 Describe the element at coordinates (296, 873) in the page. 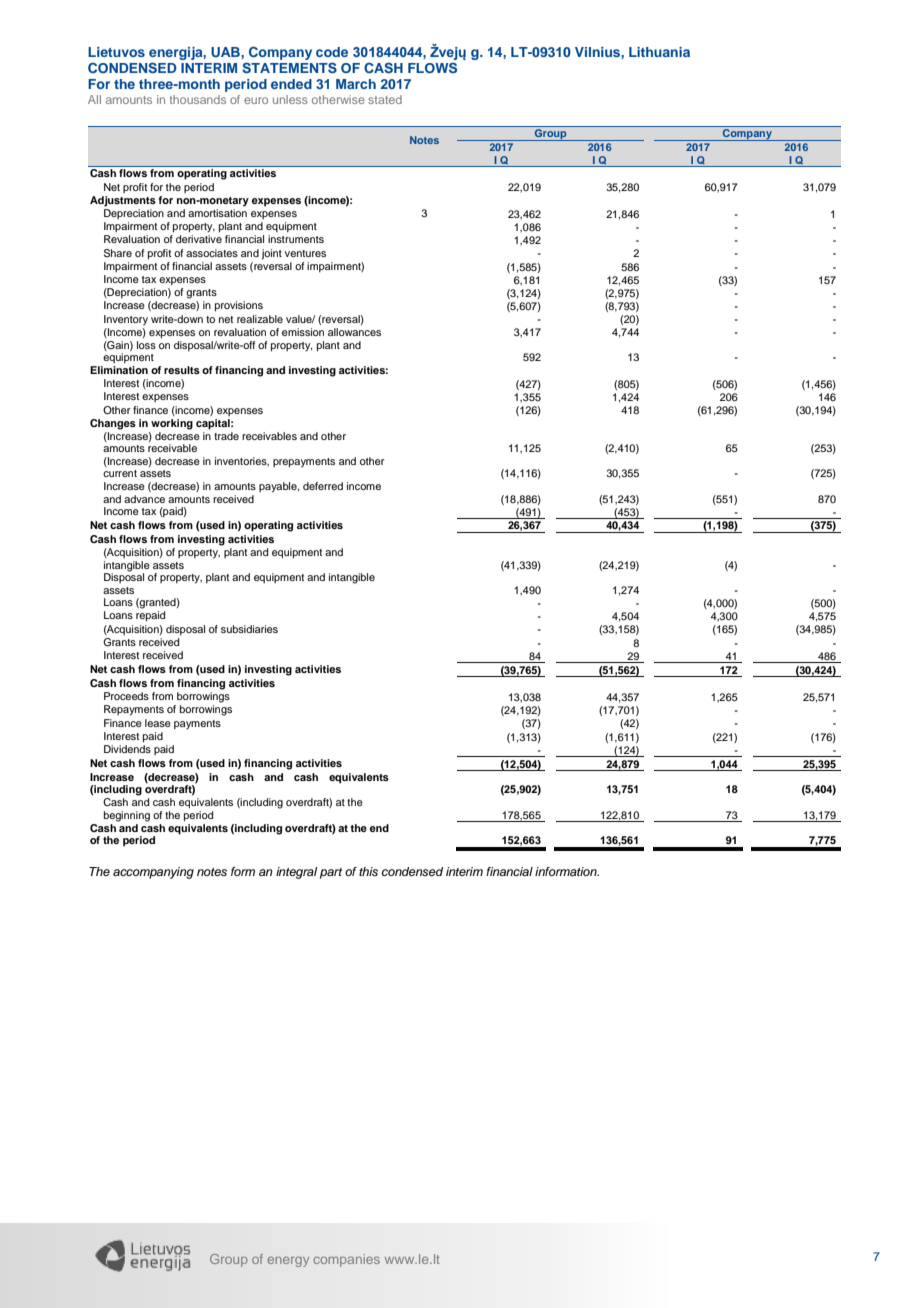

I see `integral` at that location.
